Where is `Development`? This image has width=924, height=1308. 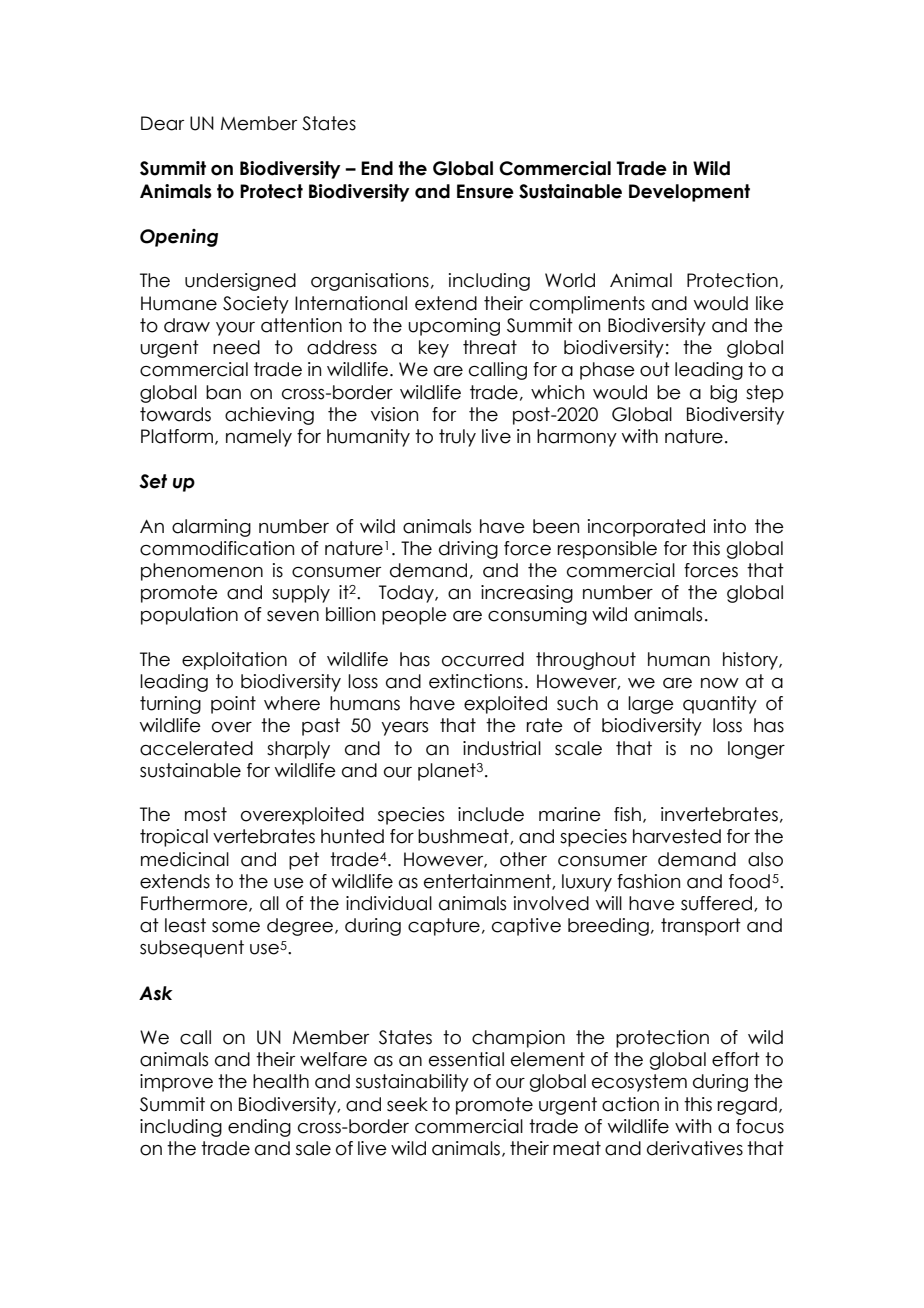 Development is located at coordinates (689, 193).
